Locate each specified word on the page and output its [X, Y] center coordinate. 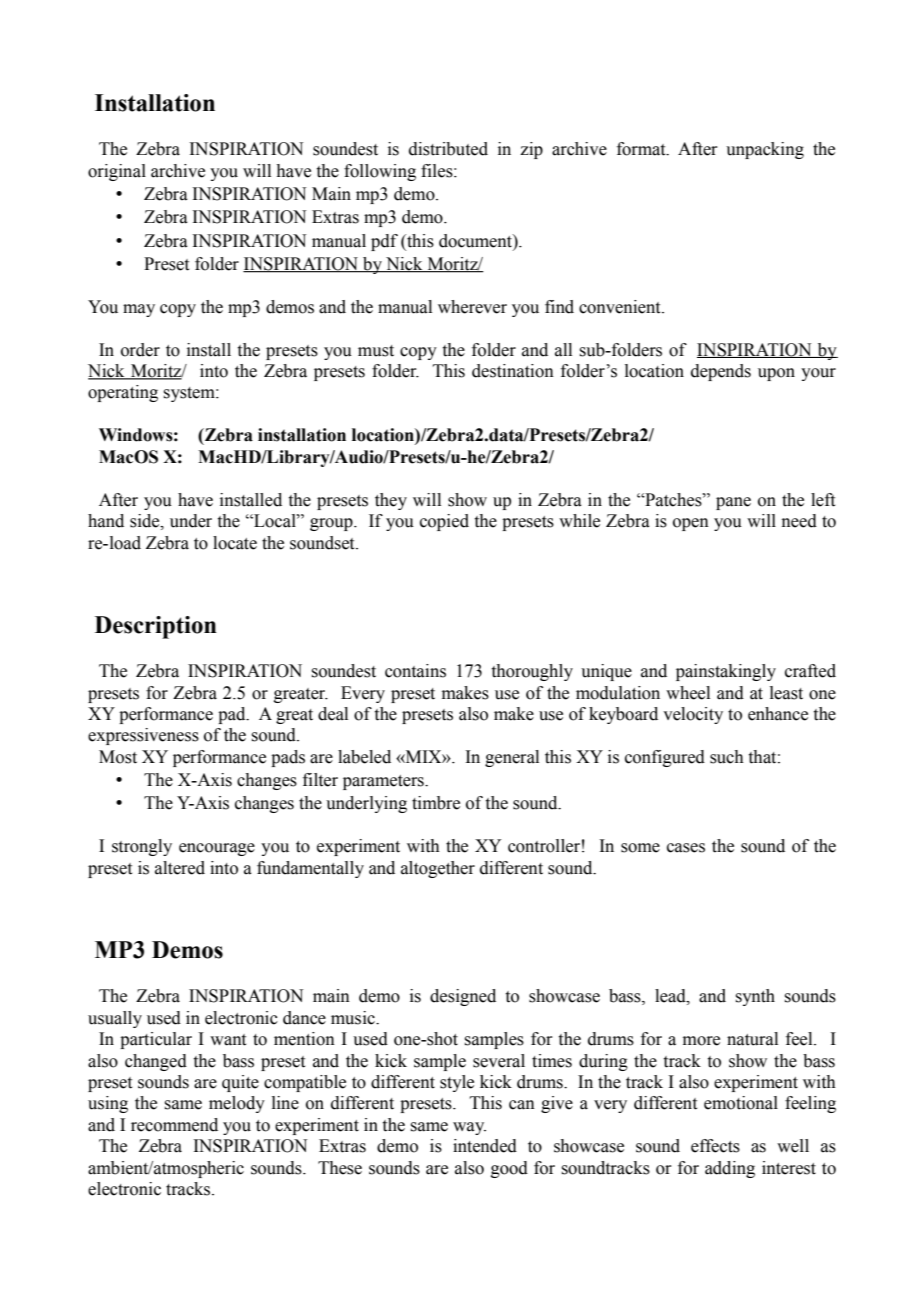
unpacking [765, 150]
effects [715, 1146]
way [469, 1128]
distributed [448, 149]
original [117, 172]
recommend [174, 1125]
